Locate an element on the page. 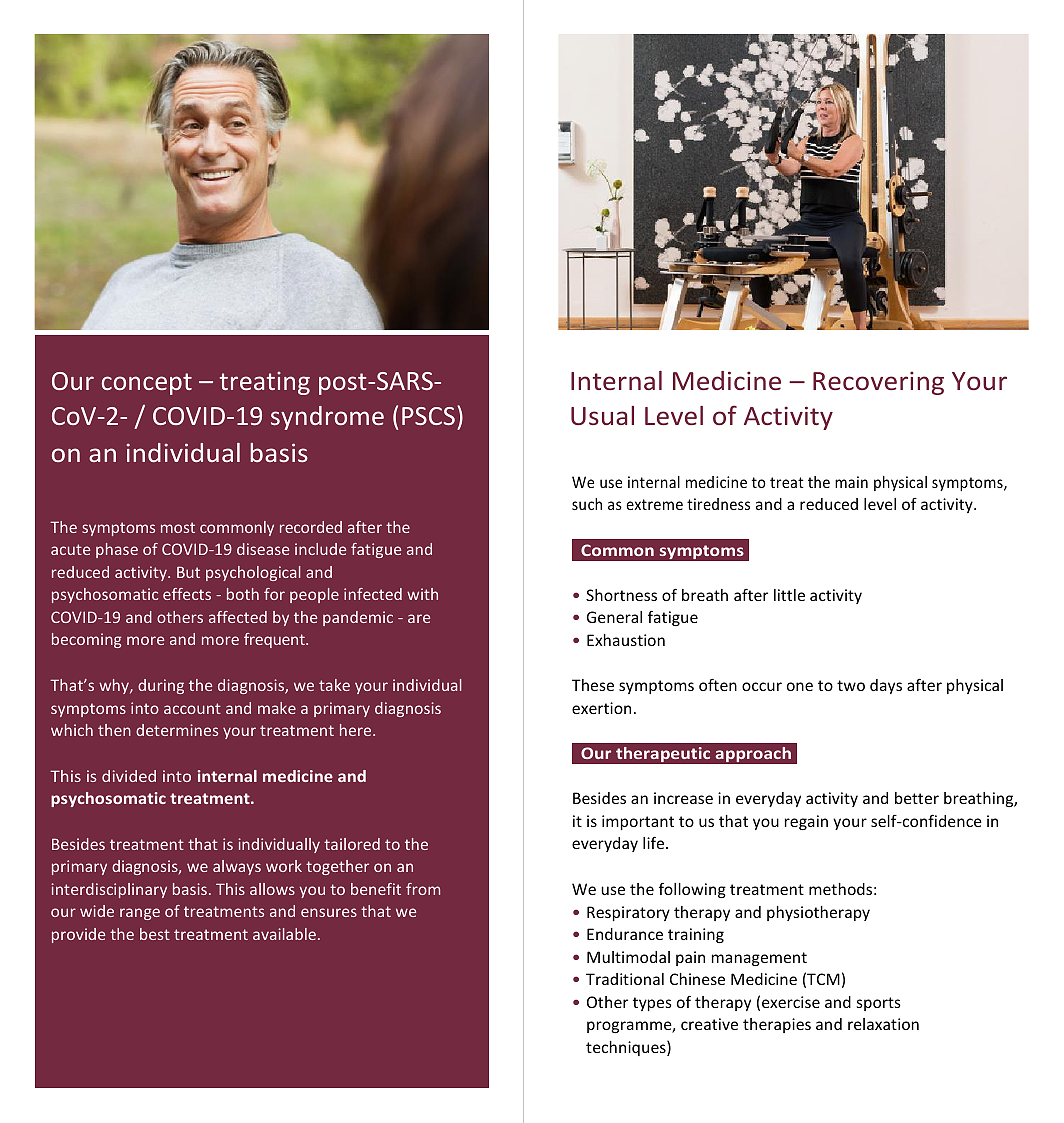  concept is located at coordinates (147, 384).
